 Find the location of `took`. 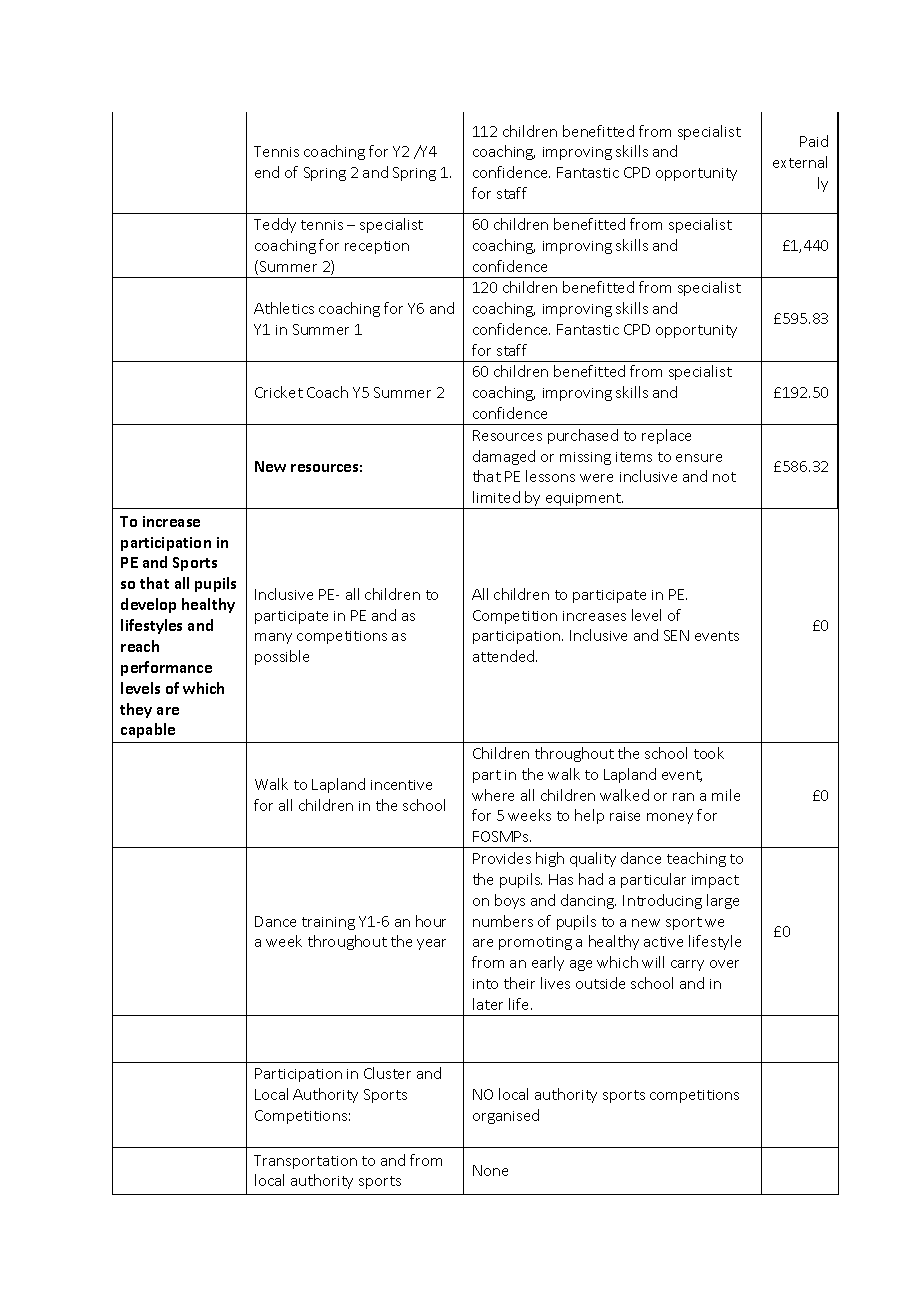

took is located at coordinates (709, 753).
